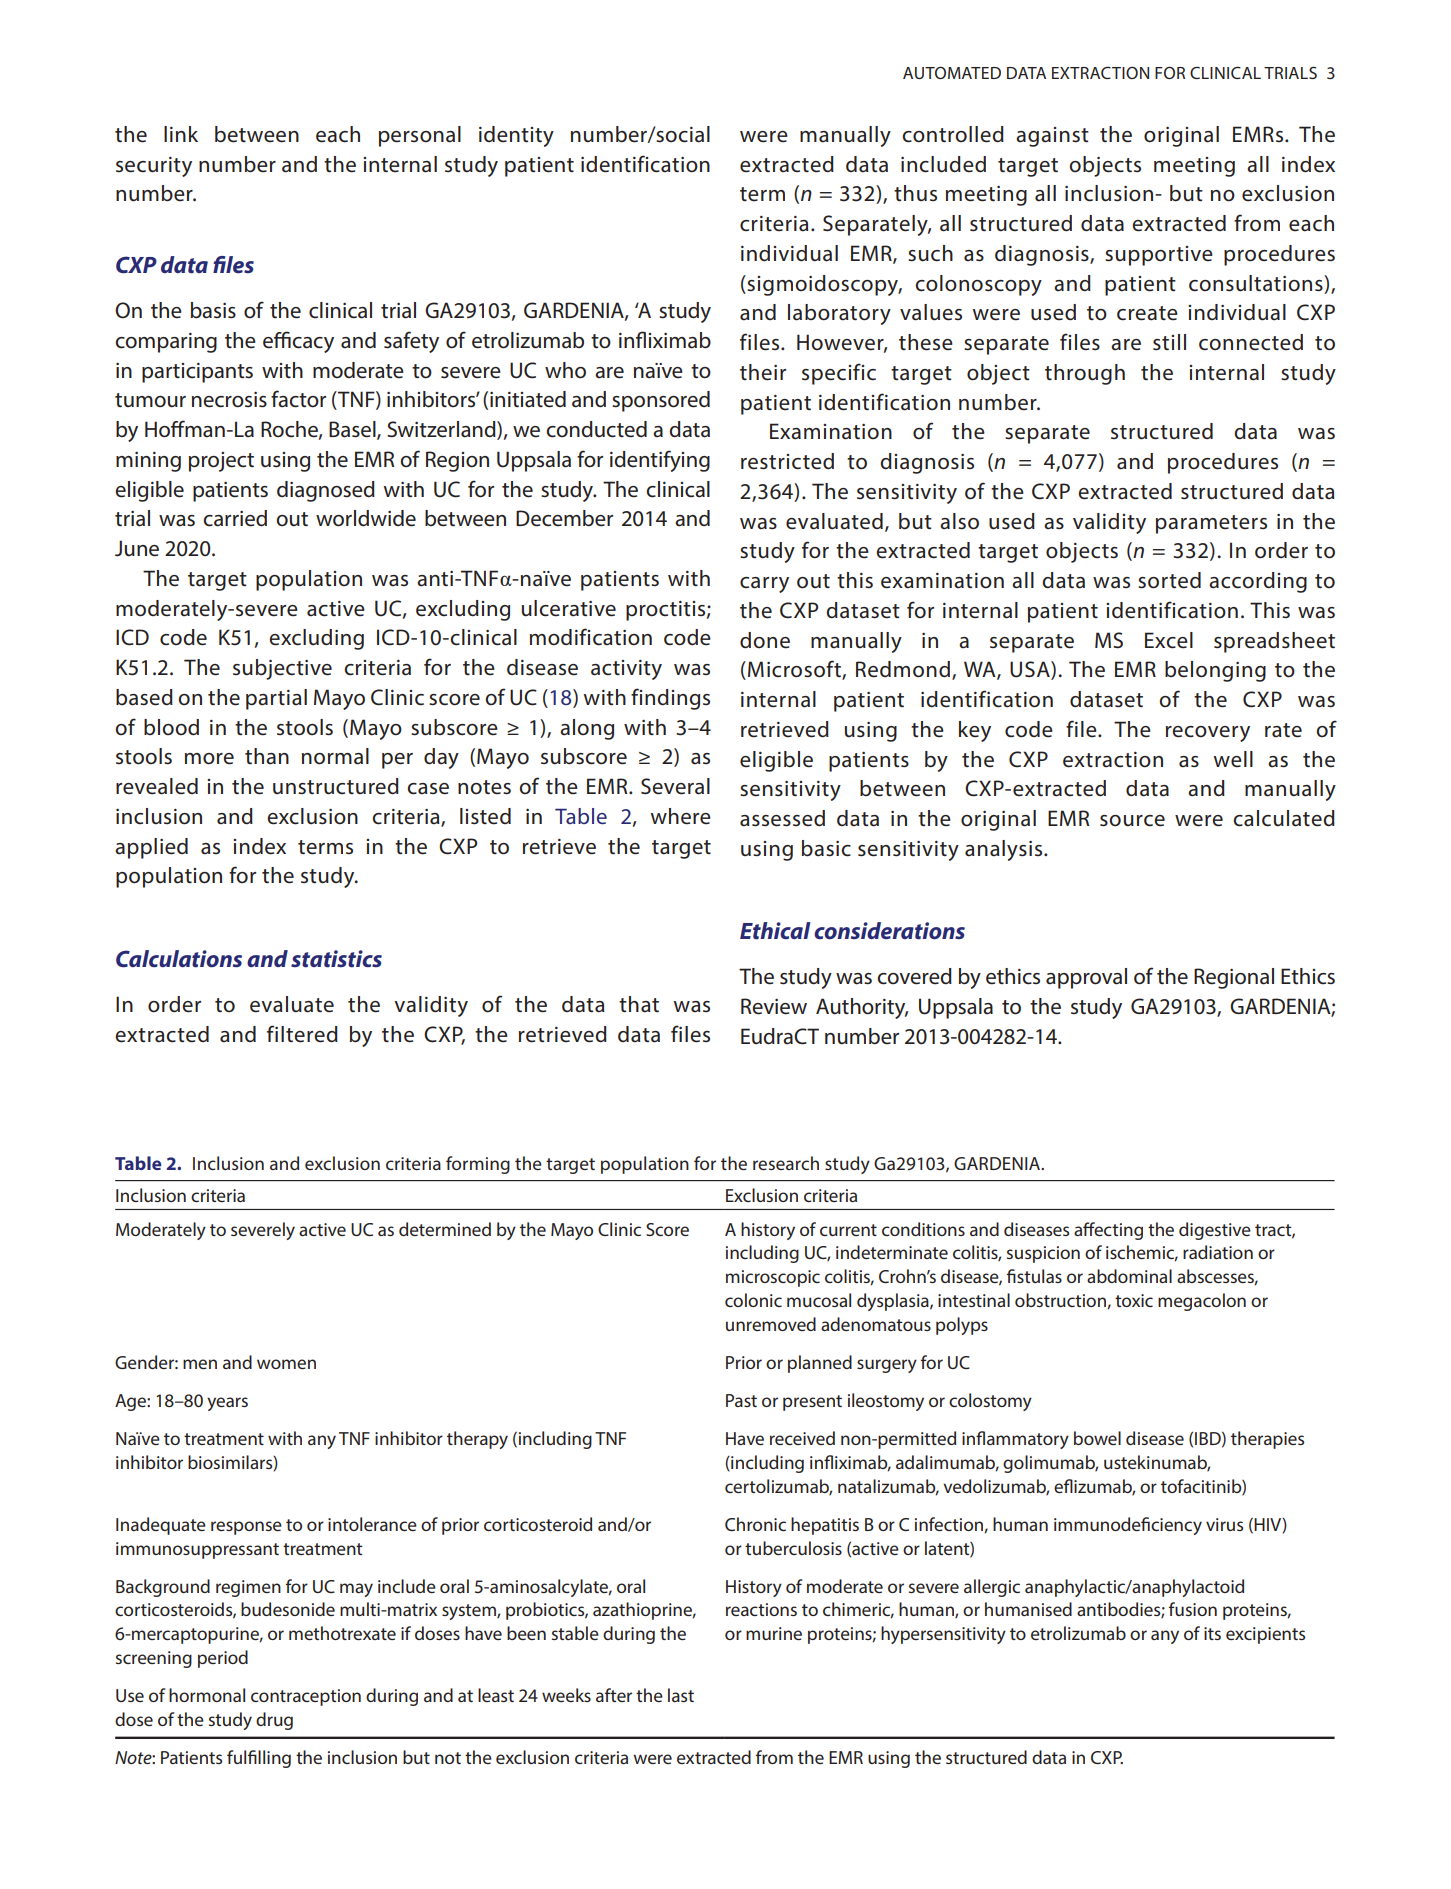  What do you see at coordinates (274, 1721) in the screenshot?
I see `drug` at bounding box center [274, 1721].
